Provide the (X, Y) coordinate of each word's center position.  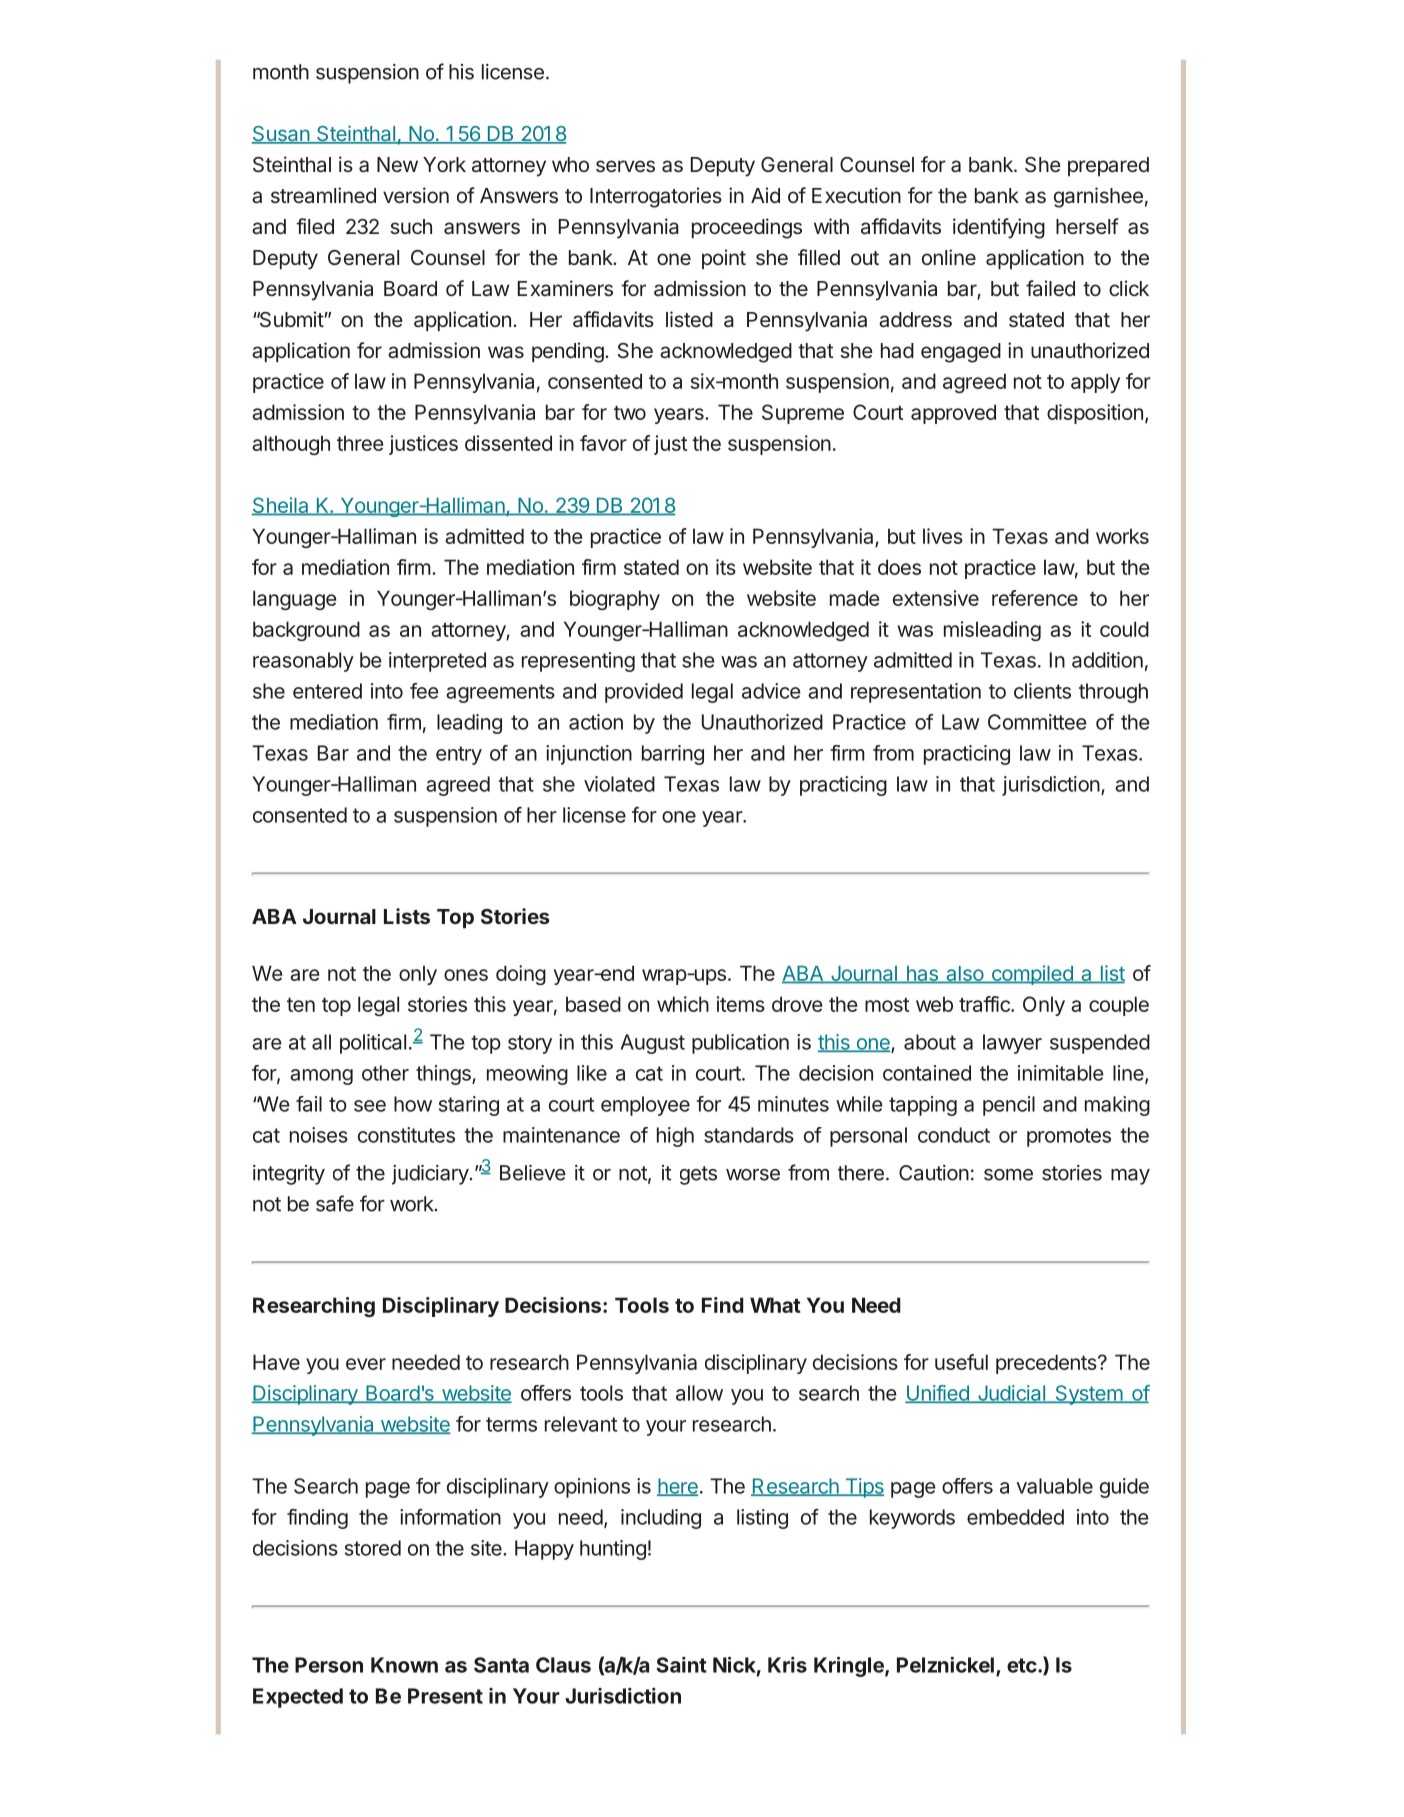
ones (466, 975)
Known (404, 1665)
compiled (1032, 975)
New (397, 164)
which (683, 1004)
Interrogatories (656, 197)
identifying (999, 228)
